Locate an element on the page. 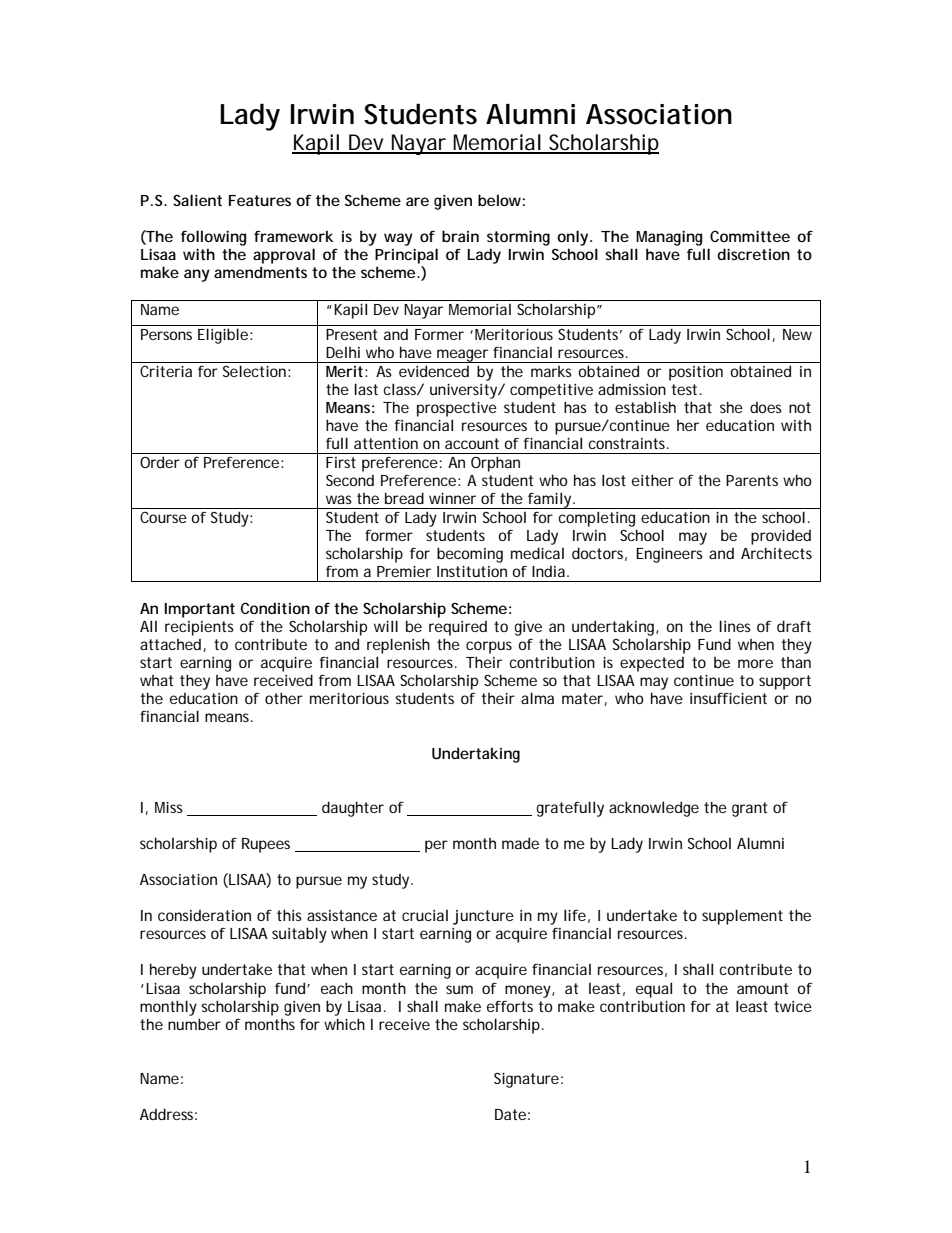 The width and height of the page is (952, 1233). lines is located at coordinates (735, 626).
